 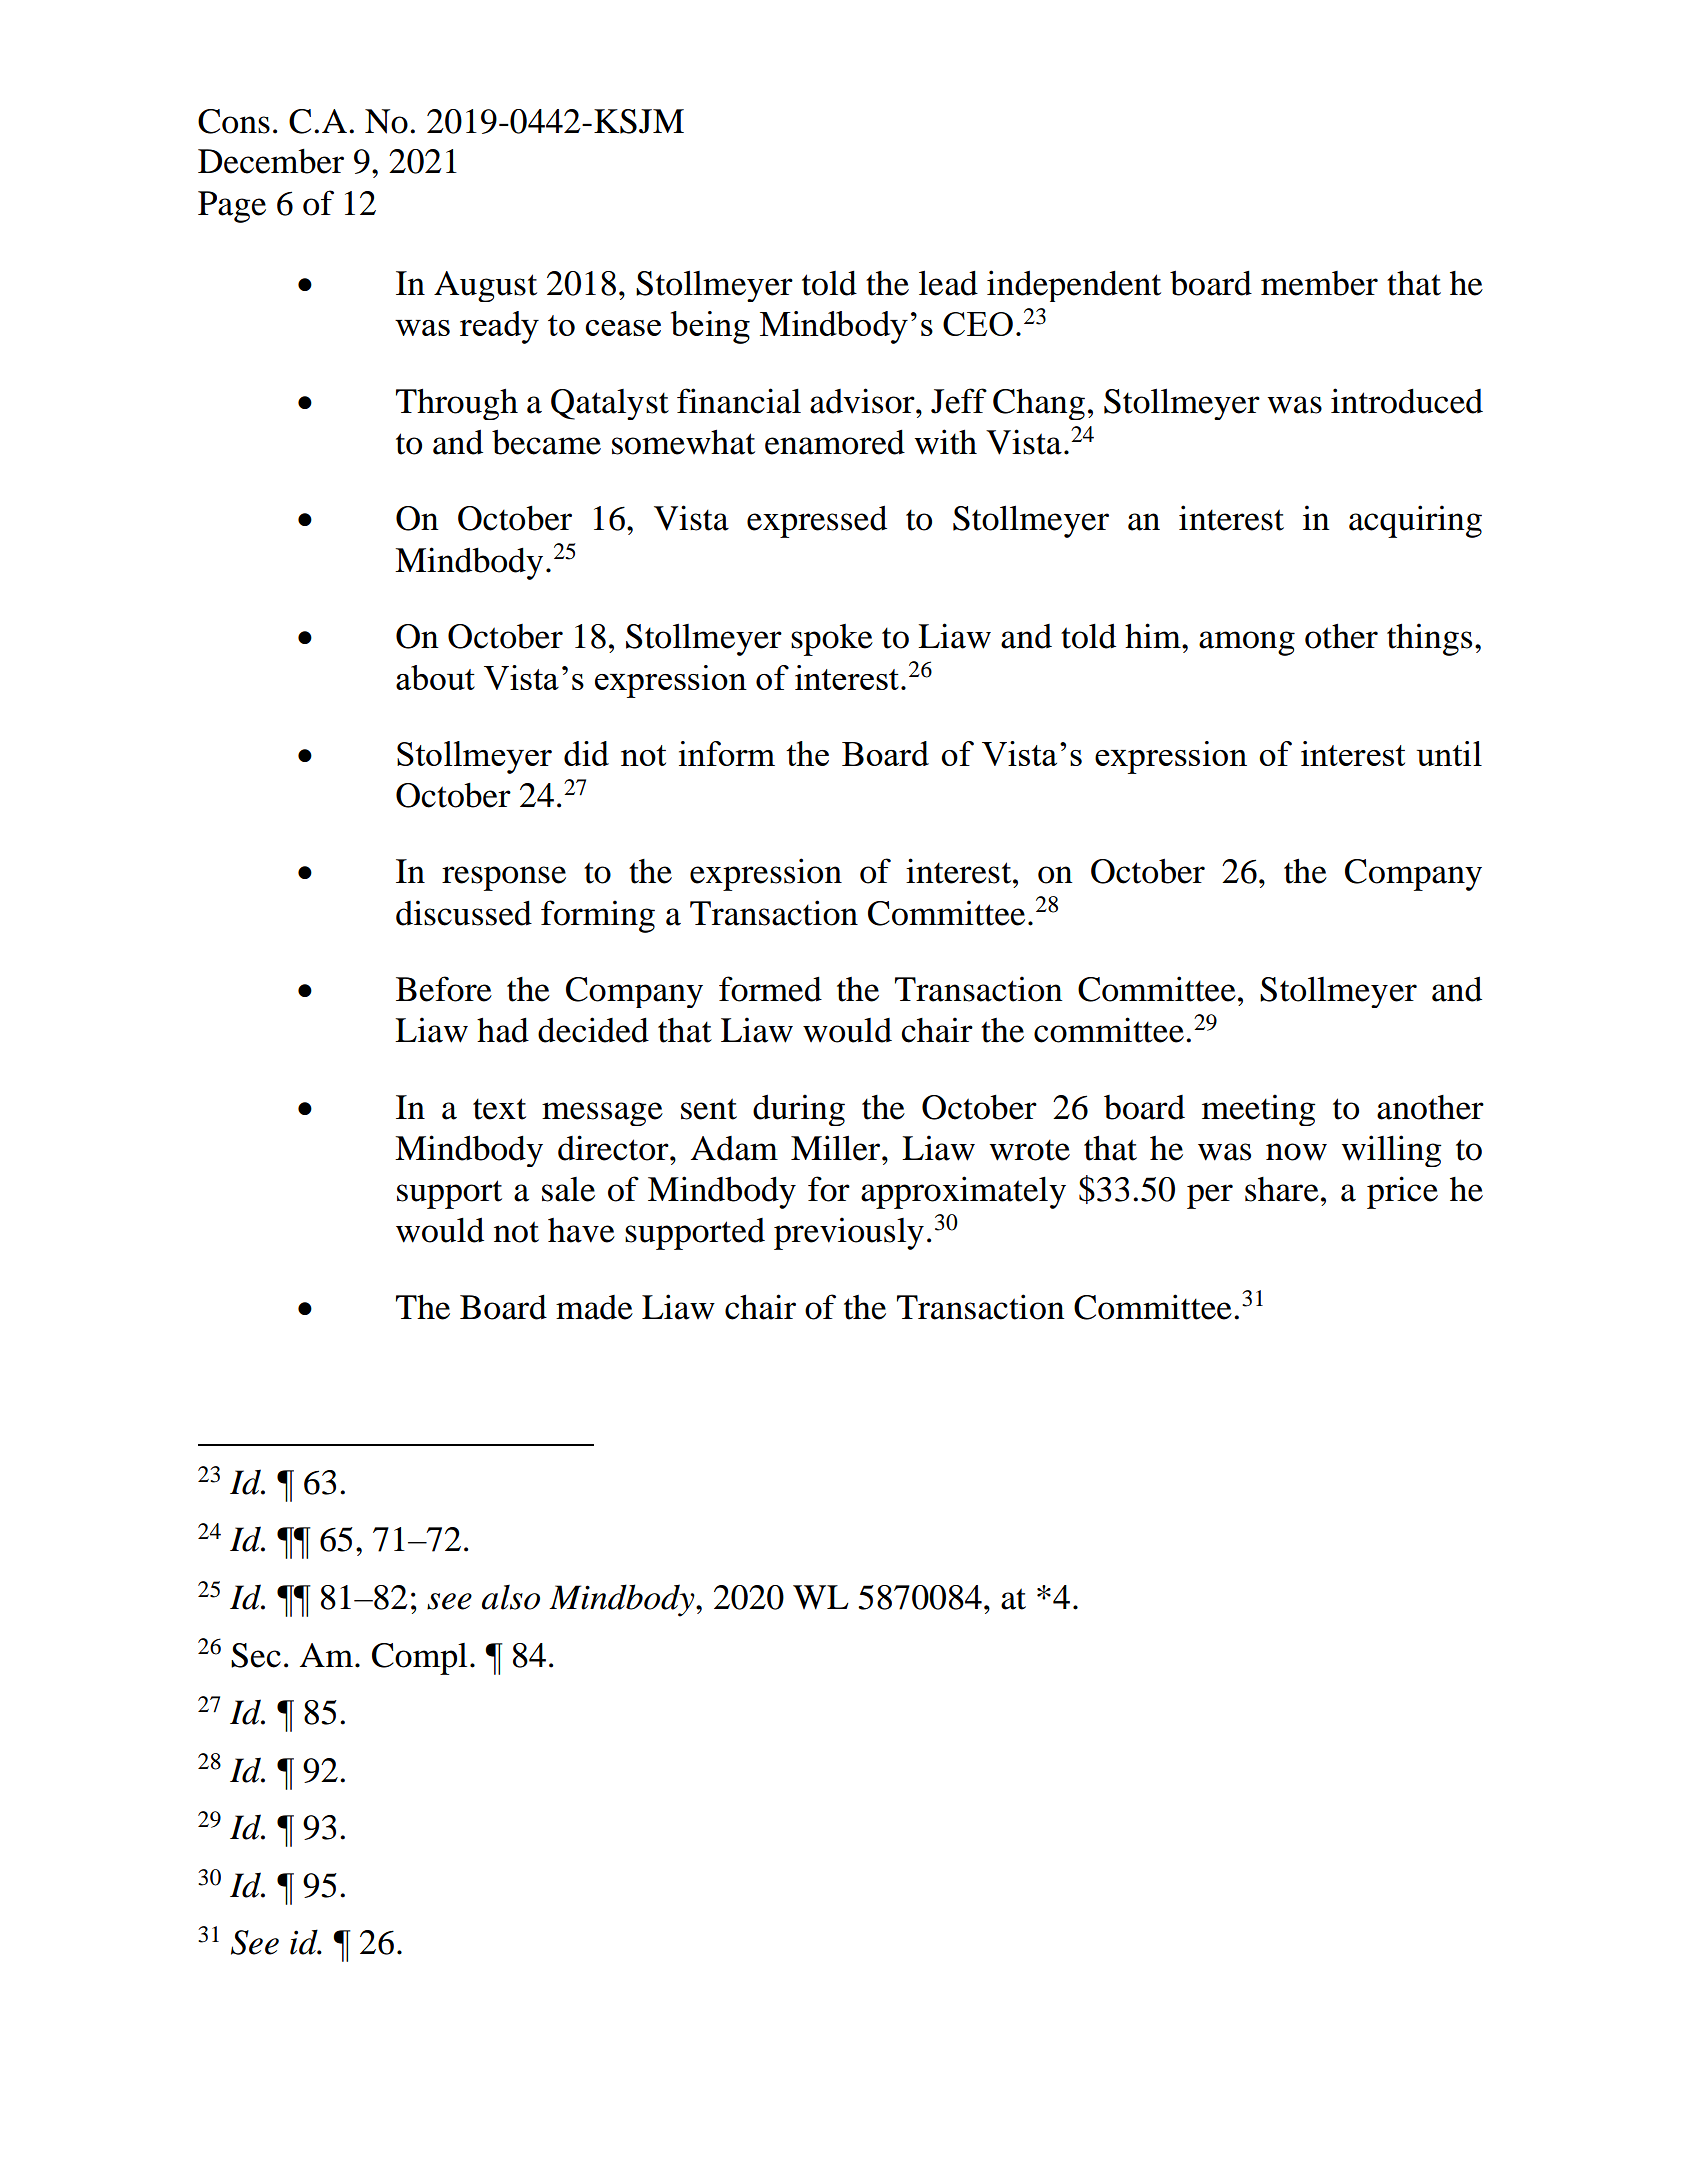 What do you see at coordinates (511, 1597) in the screenshot?
I see `also` at bounding box center [511, 1597].
